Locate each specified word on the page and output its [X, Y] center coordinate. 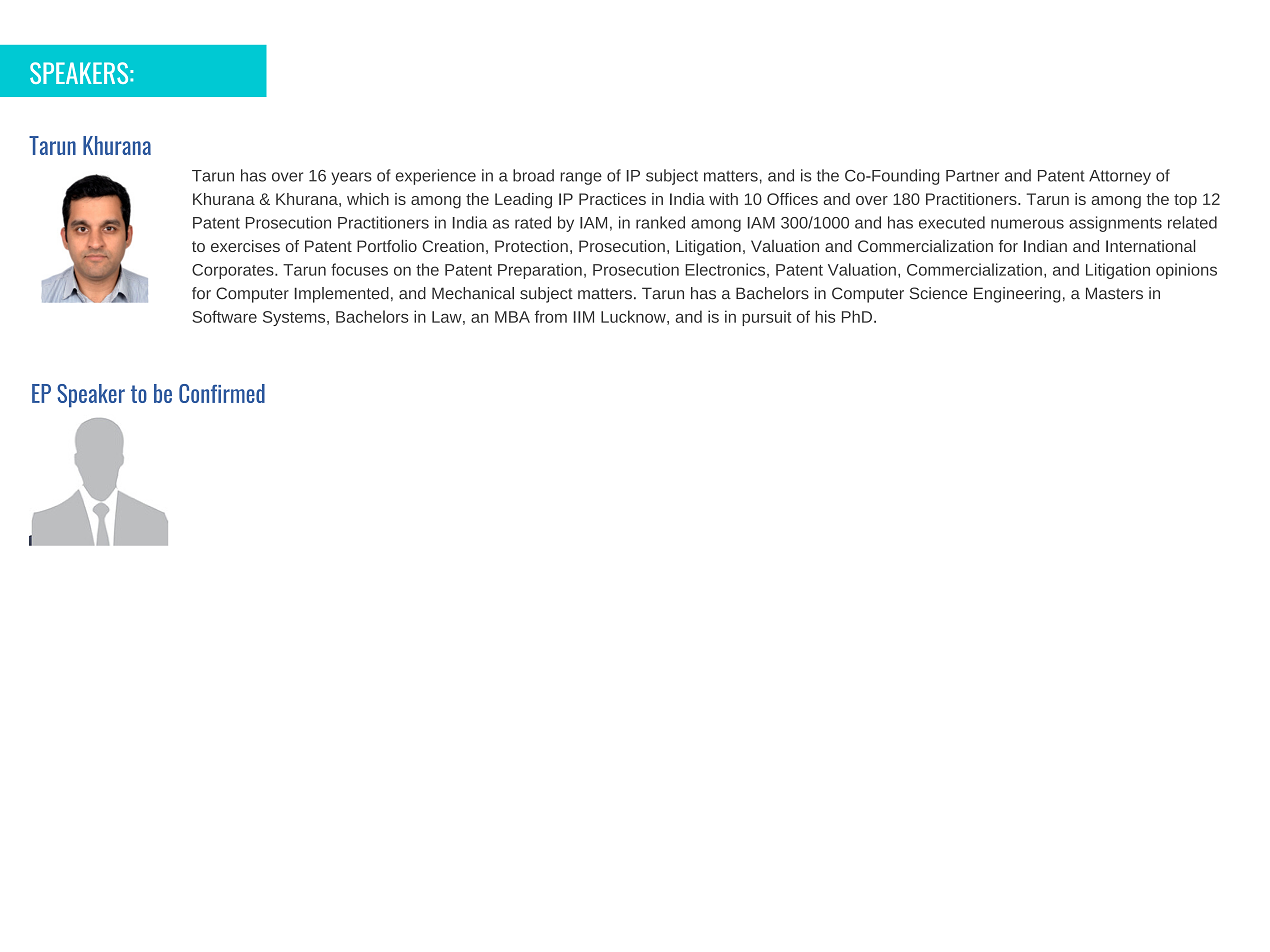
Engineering [1017, 295]
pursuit [766, 318]
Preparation [540, 271]
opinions [1186, 271]
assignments [1115, 224]
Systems [295, 318]
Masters [1114, 293]
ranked [660, 222]
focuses [359, 269]
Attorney [1120, 177]
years [351, 178]
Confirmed [222, 393]
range [581, 178]
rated [533, 222]
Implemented [342, 295]
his [825, 316]
